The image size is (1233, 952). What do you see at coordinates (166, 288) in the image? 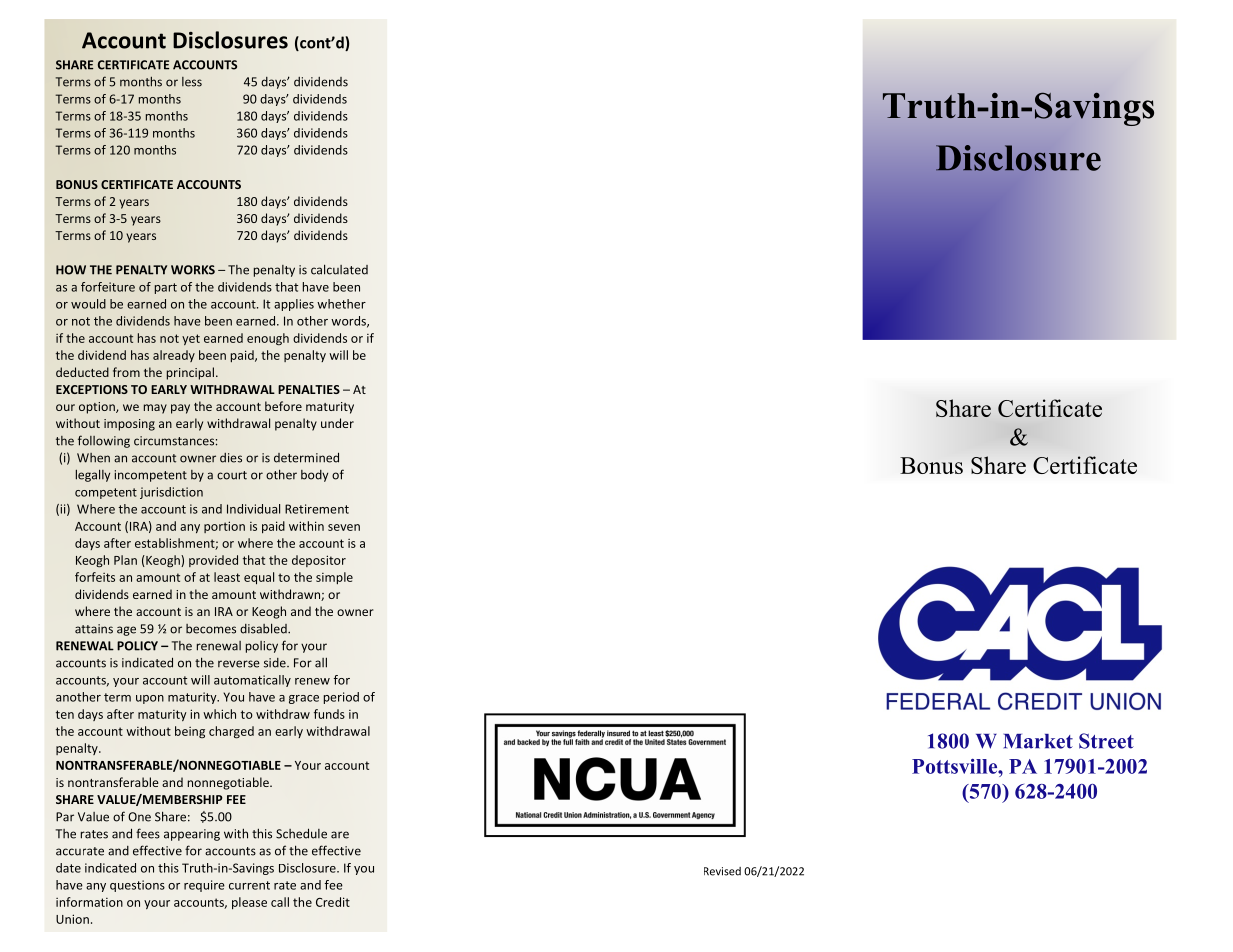
I see `part` at bounding box center [166, 288].
